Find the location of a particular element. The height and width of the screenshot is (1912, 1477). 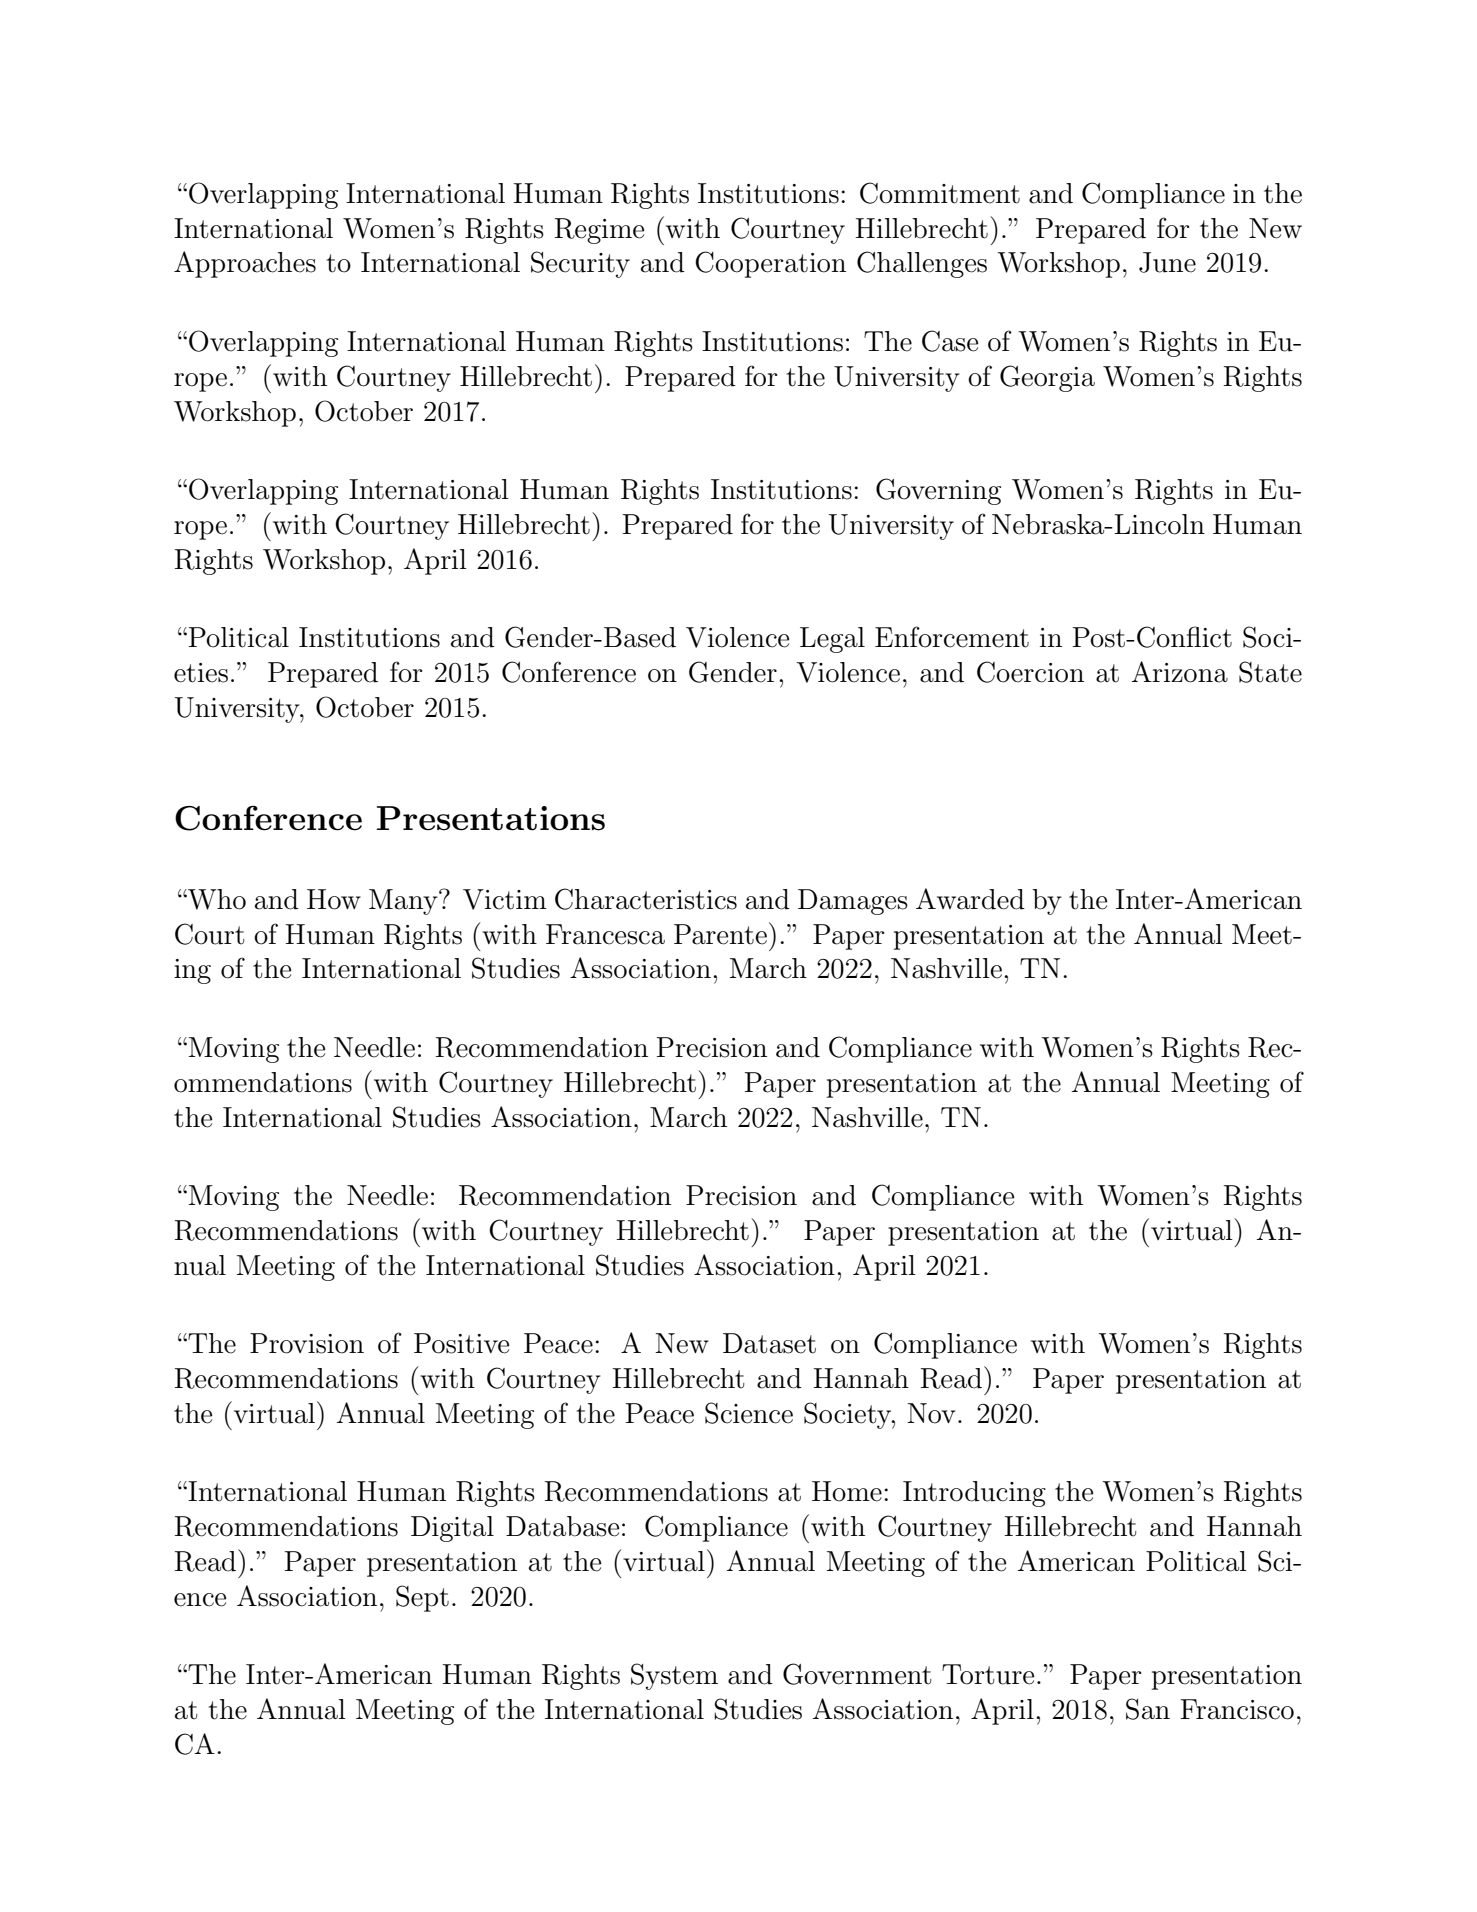

How is located at coordinates (334, 899).
